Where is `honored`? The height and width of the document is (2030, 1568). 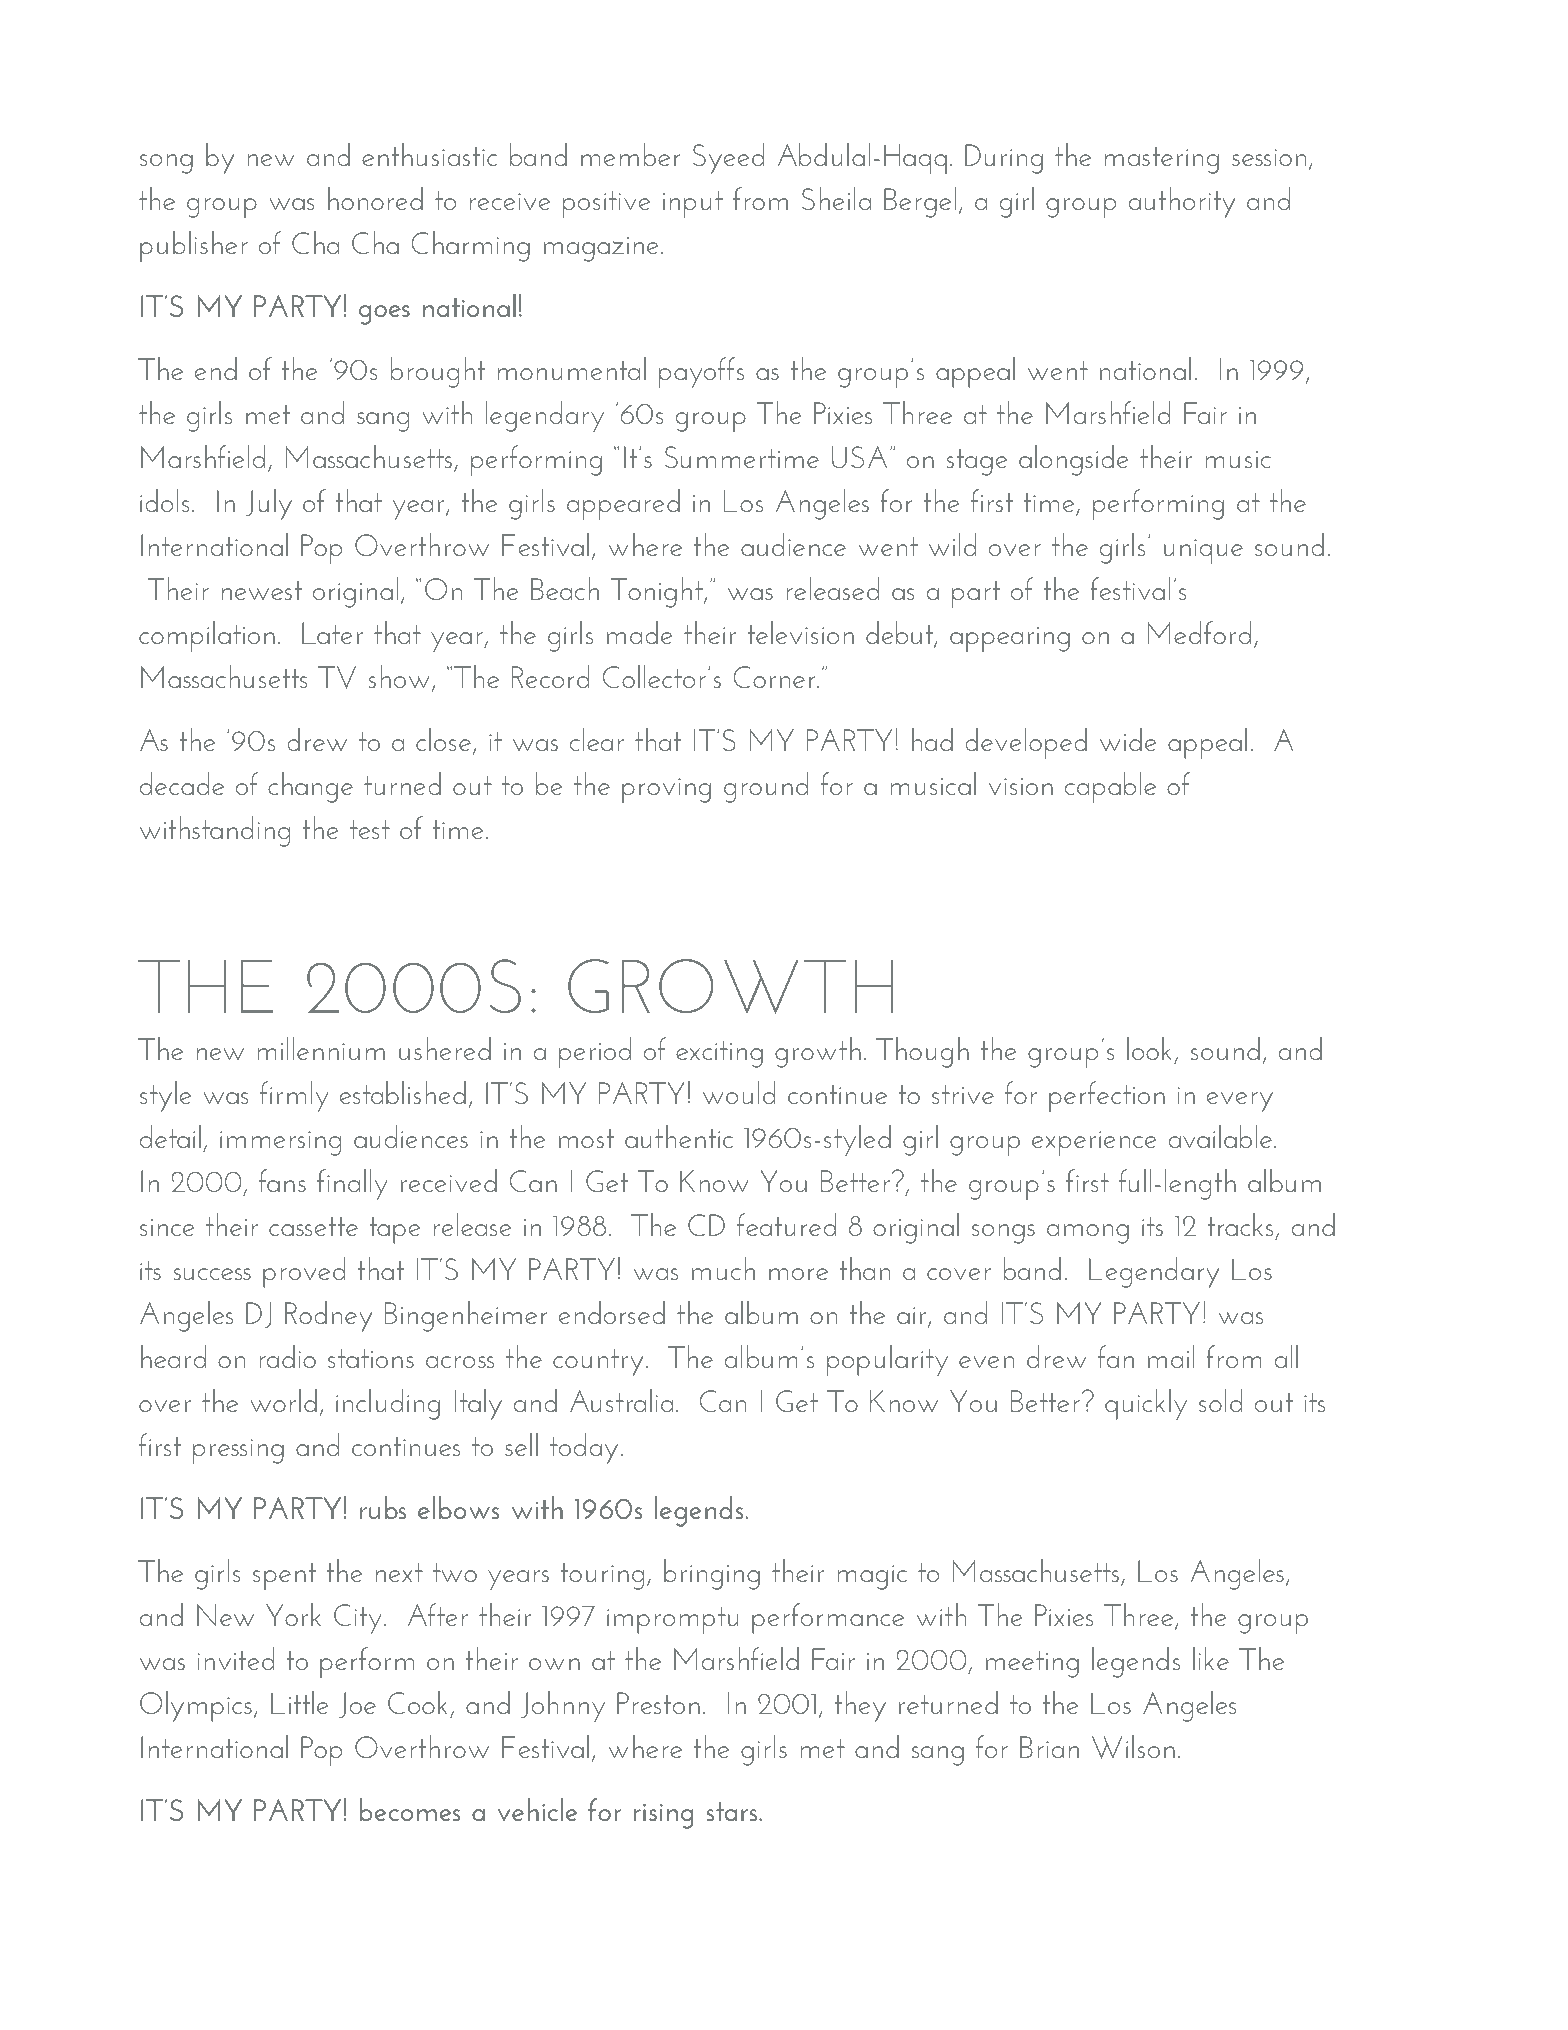
honored is located at coordinates (375, 198).
